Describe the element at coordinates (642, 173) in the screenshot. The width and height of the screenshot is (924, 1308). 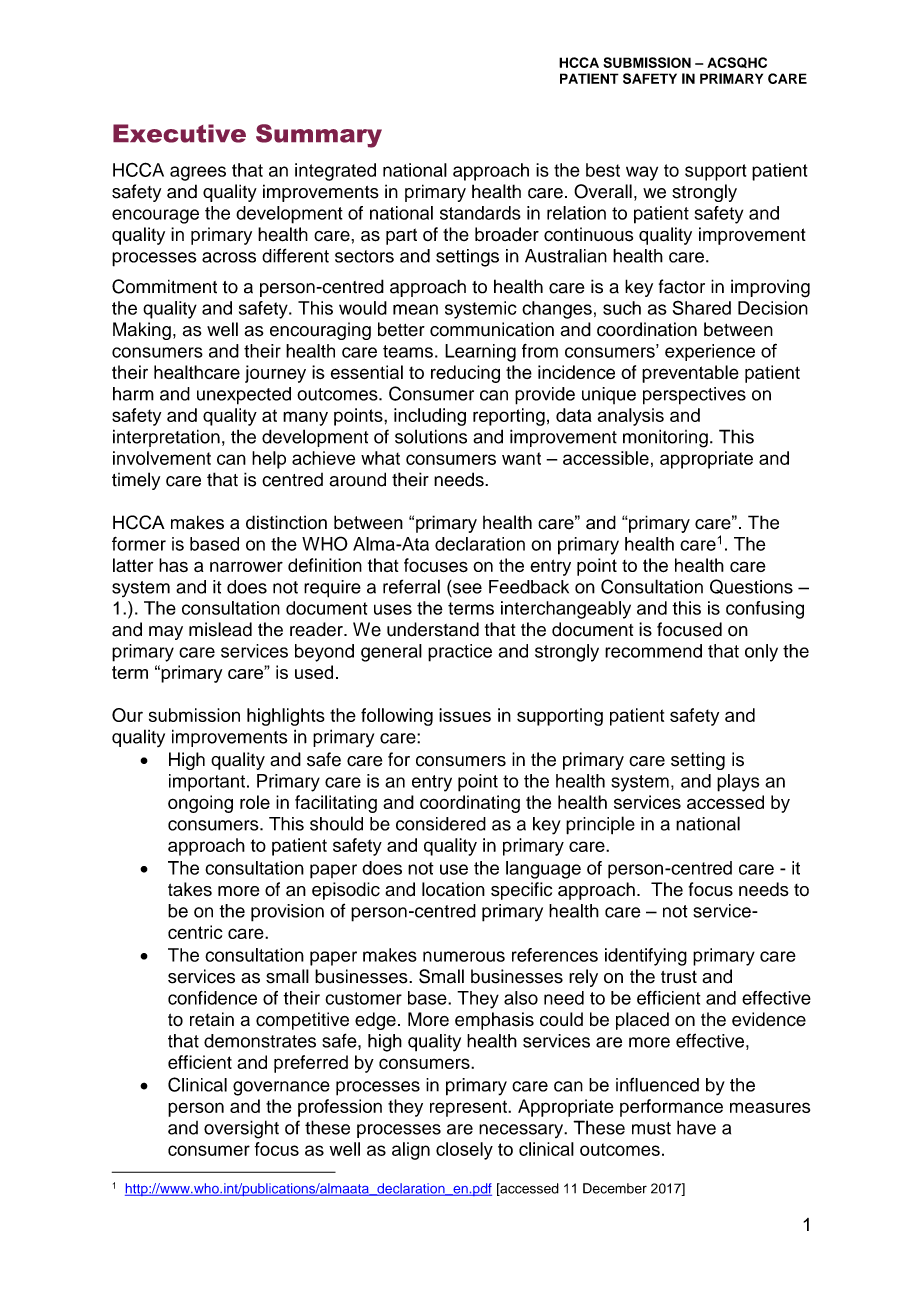
I see `way` at that location.
